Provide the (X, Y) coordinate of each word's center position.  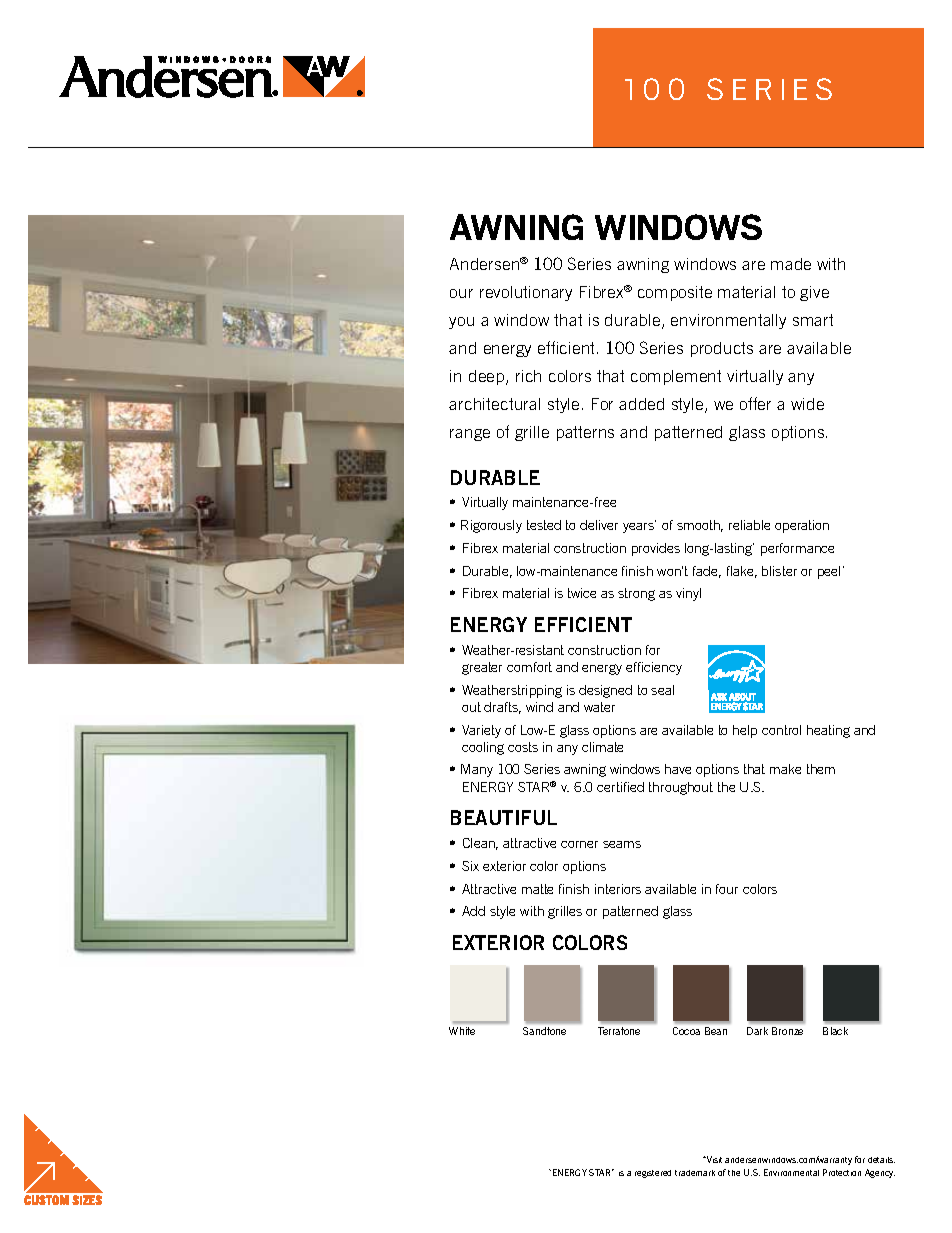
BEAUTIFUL (504, 817)
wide (807, 404)
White (462, 1031)
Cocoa (686, 1031)
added (641, 404)
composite (675, 293)
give (814, 293)
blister (779, 571)
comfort (529, 667)
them (821, 769)
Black (835, 1031)
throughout (681, 788)
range (470, 435)
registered (653, 1174)
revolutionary (526, 293)
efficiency (654, 668)
